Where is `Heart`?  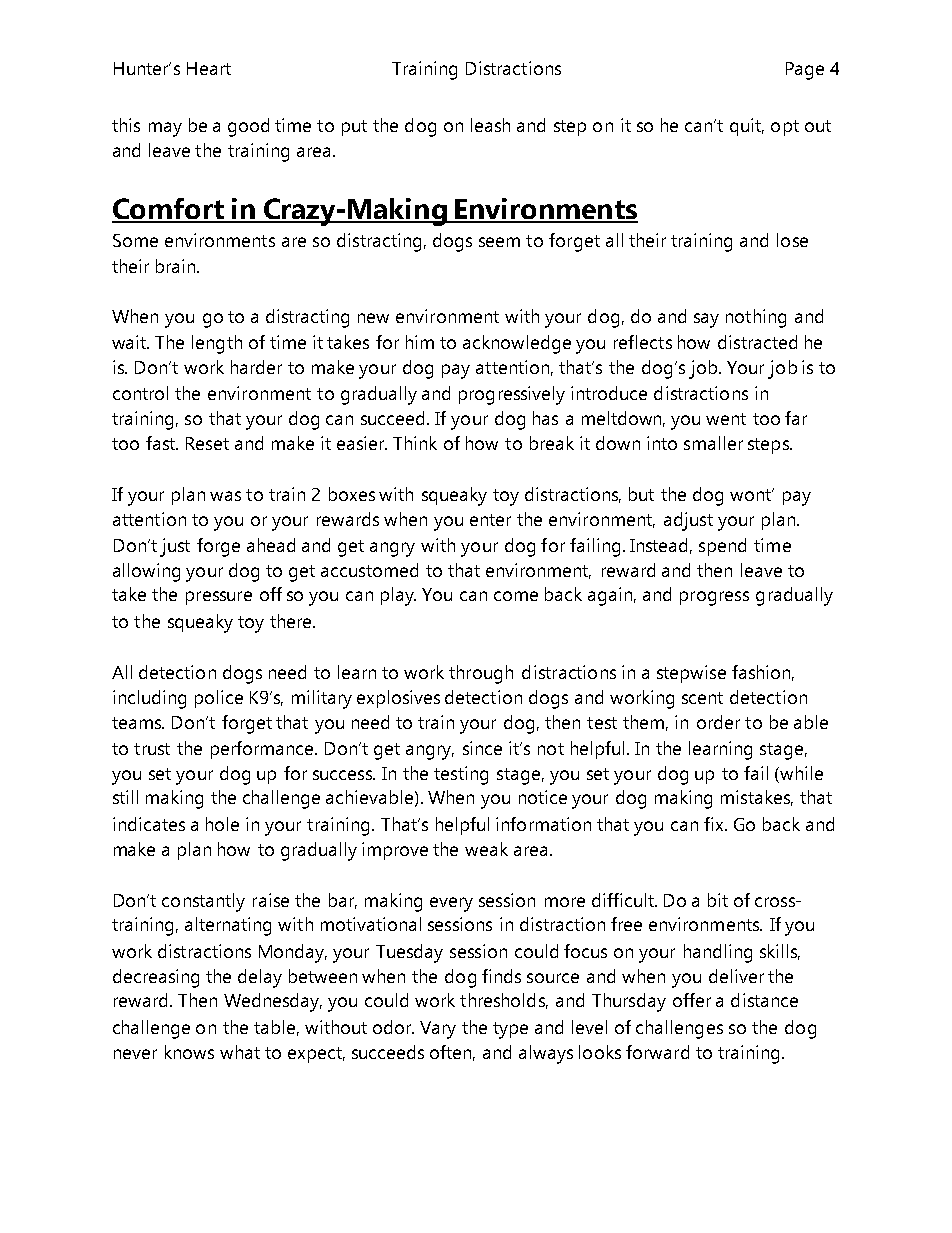
Heart is located at coordinates (209, 68).
